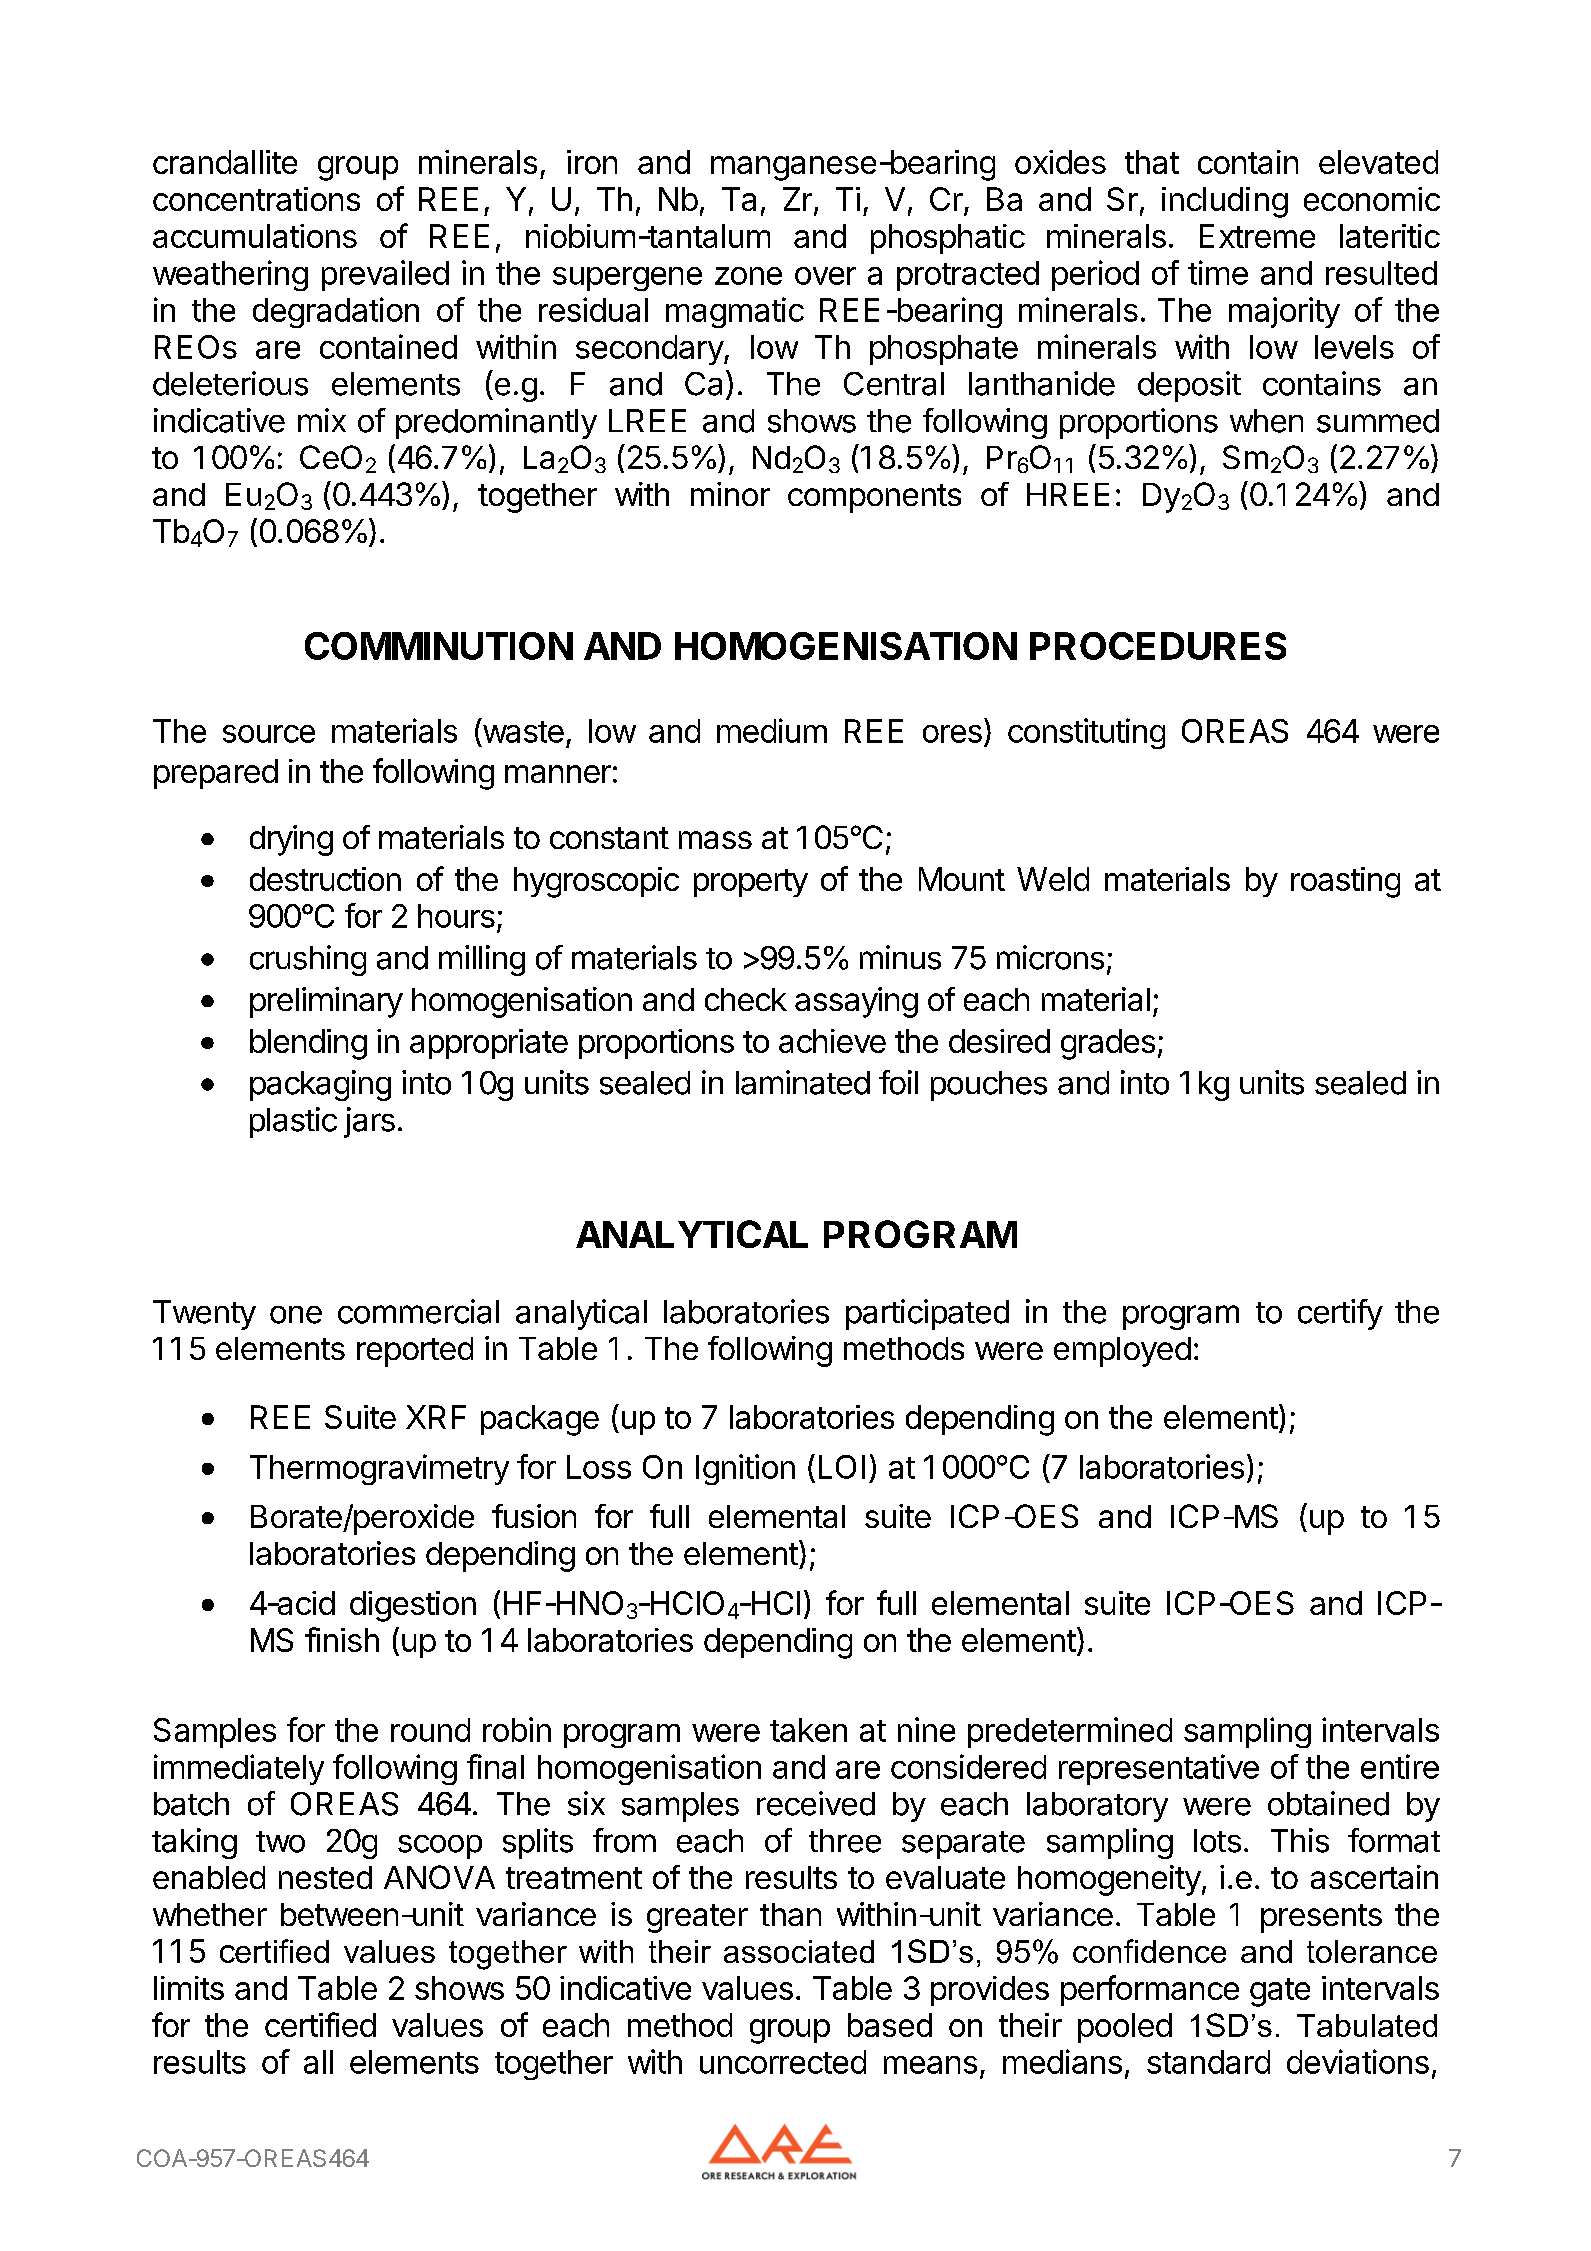 The image size is (1591, 2251). What do you see at coordinates (189, 1988) in the screenshot?
I see `limits` at bounding box center [189, 1988].
